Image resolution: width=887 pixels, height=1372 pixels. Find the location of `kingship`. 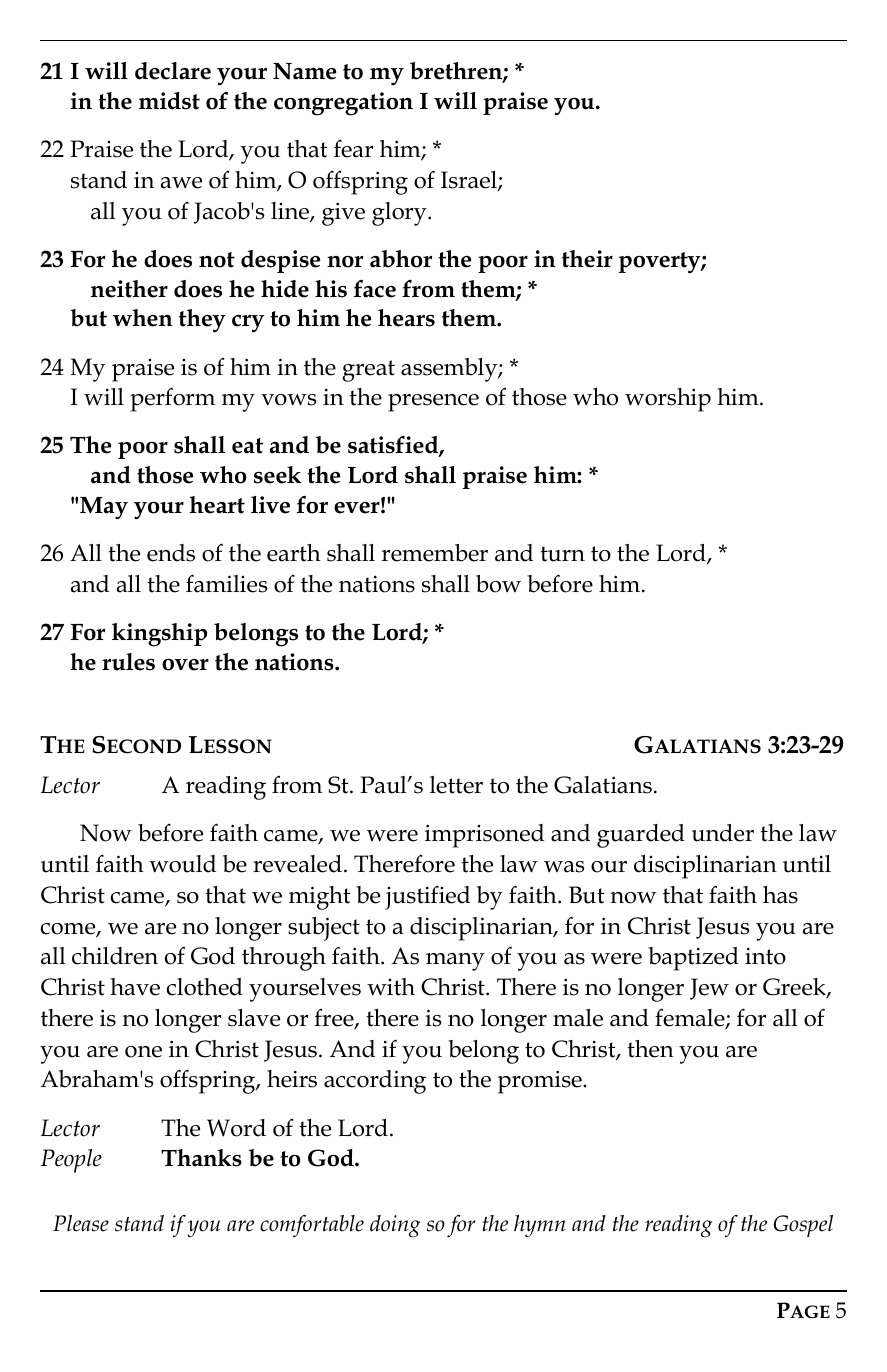

kingship is located at coordinates (159, 635).
